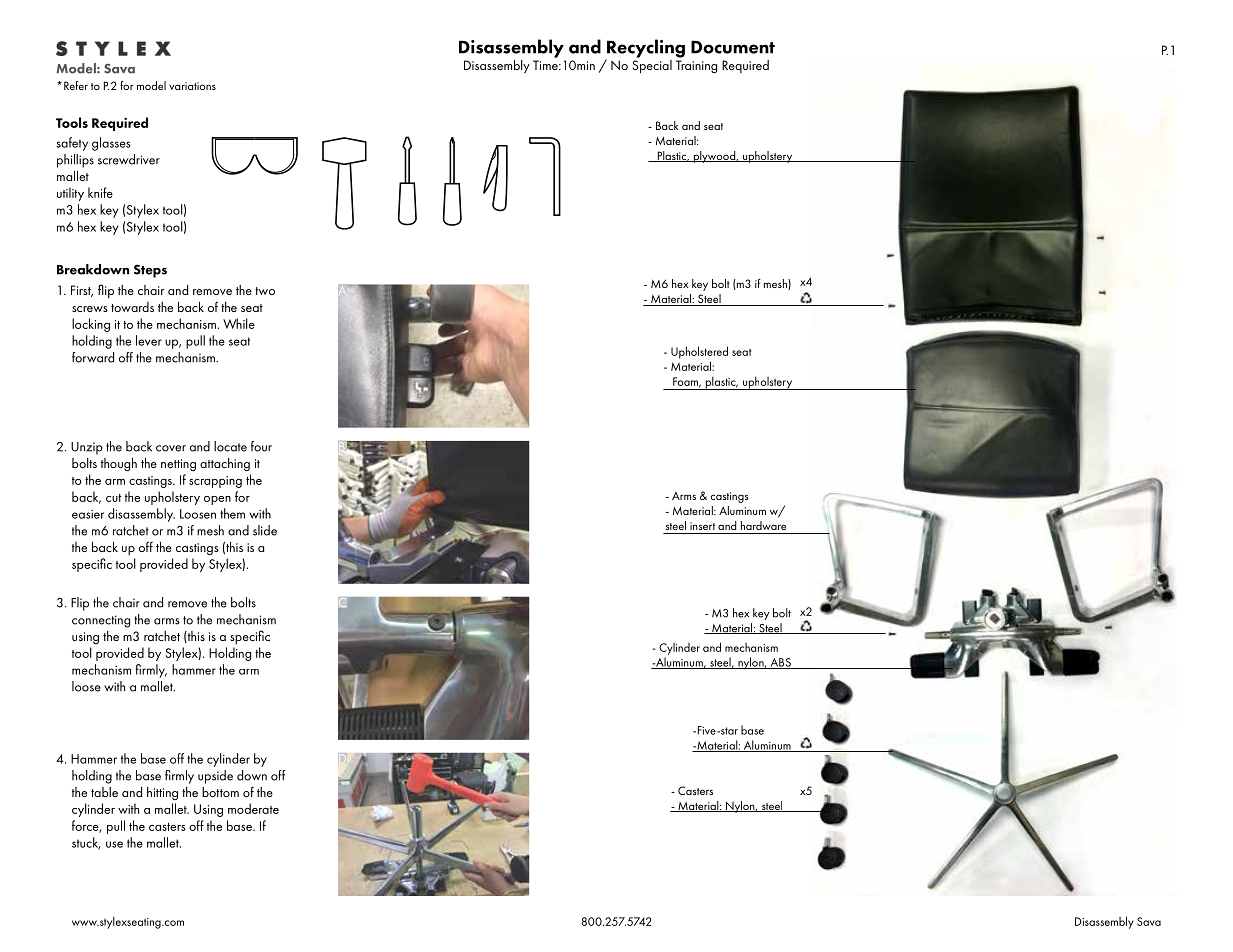 The width and height of the page is (1233, 952). I want to click on four, so click(261, 446).
